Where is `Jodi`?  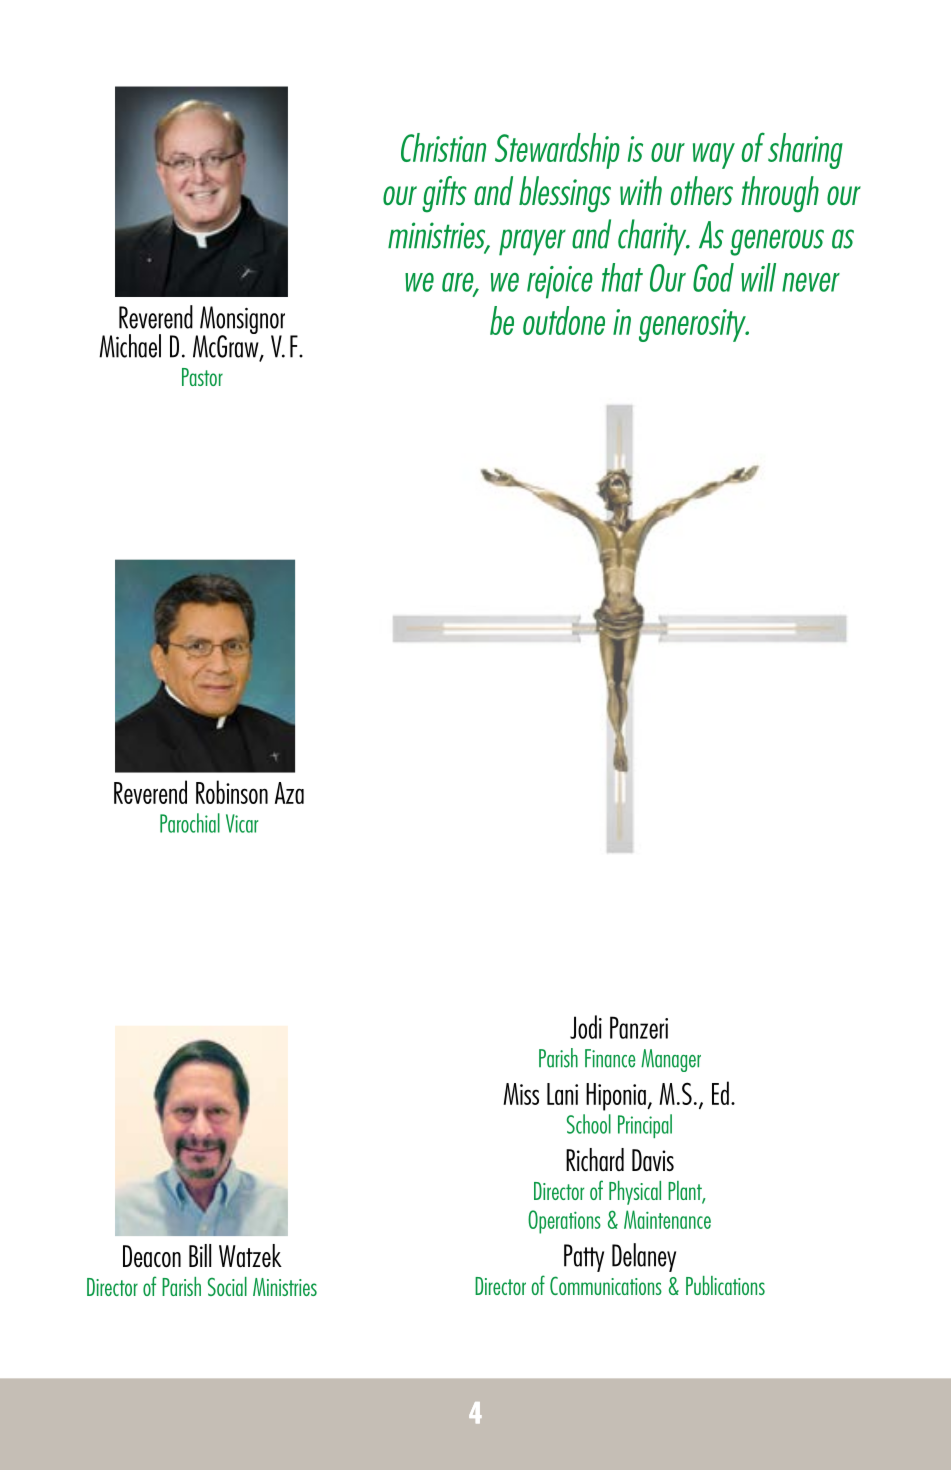 Jodi is located at coordinates (586, 1027).
